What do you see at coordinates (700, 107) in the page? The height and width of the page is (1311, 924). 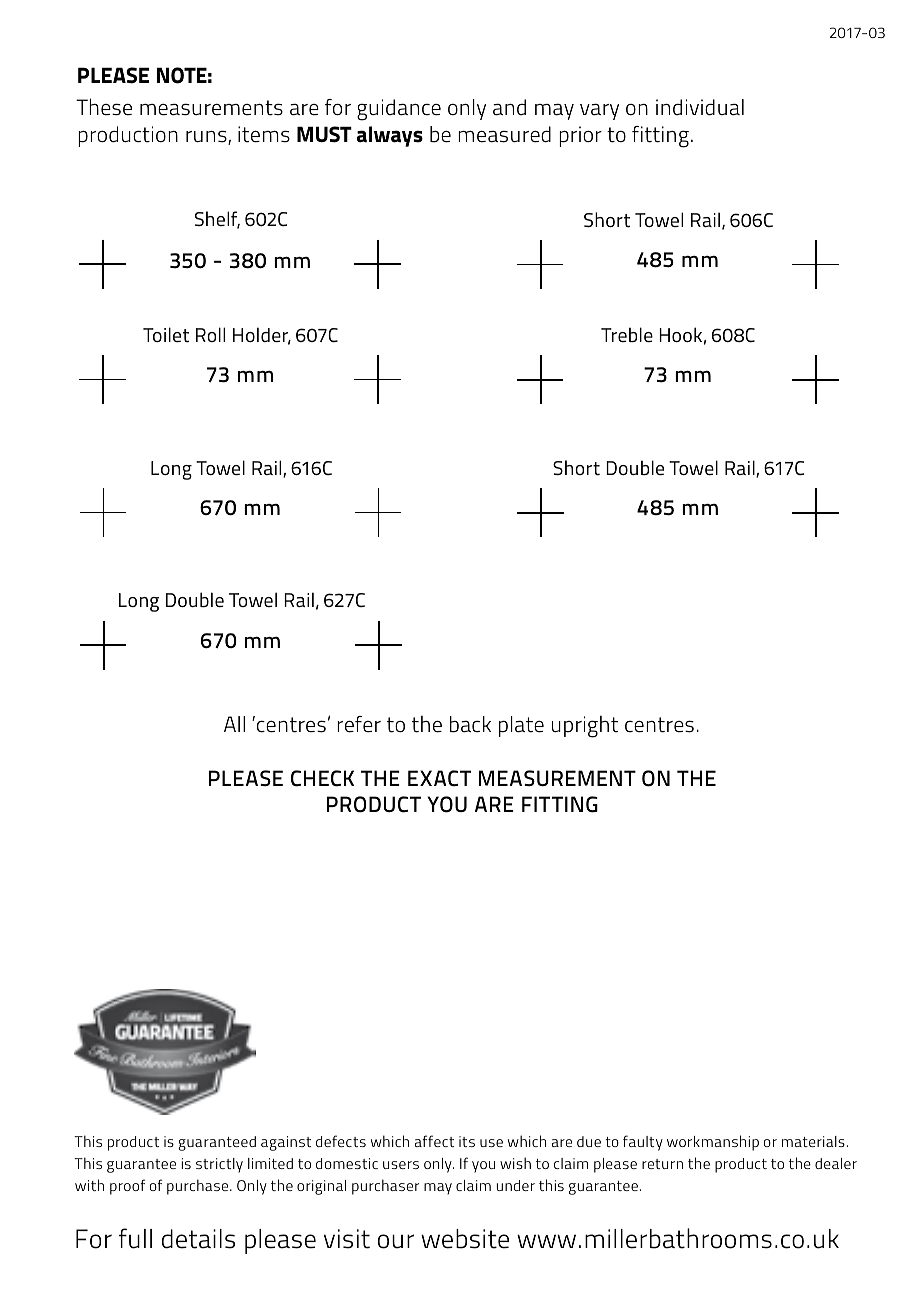 I see `individual` at bounding box center [700, 107].
